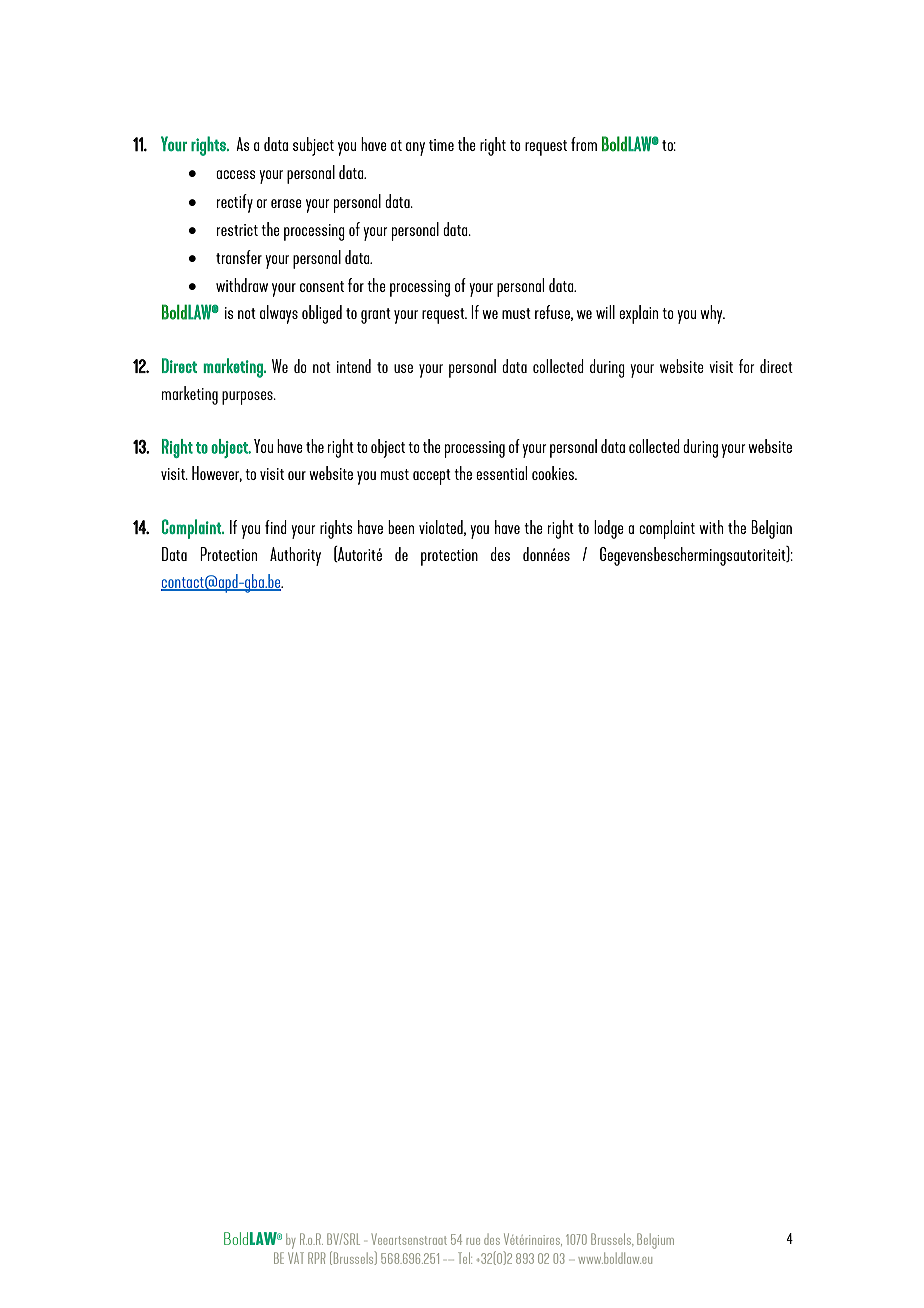 The height and width of the image is (1308, 924). What do you see at coordinates (771, 529) in the image?
I see `Belgian` at bounding box center [771, 529].
